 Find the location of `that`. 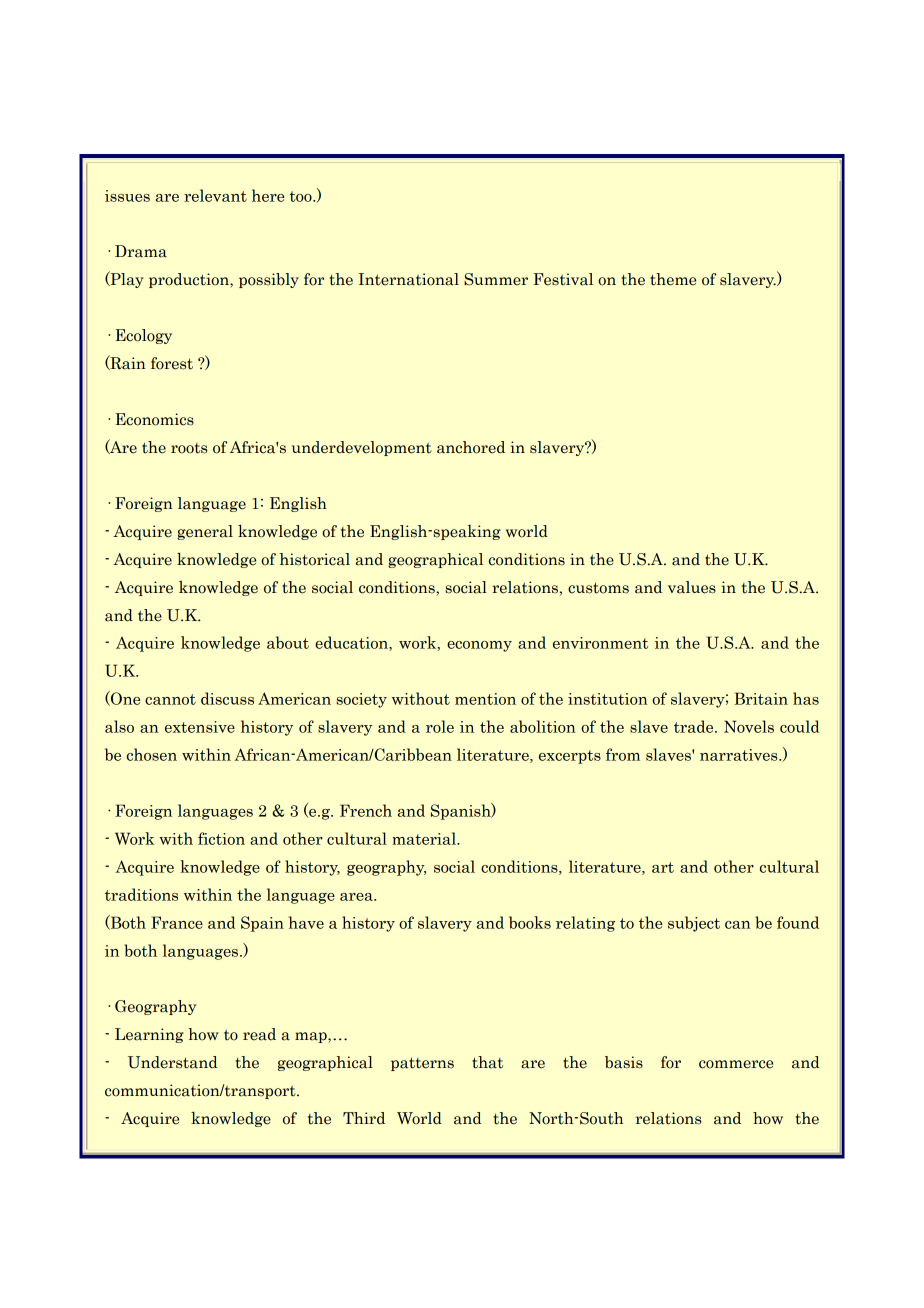

that is located at coordinates (487, 1062).
